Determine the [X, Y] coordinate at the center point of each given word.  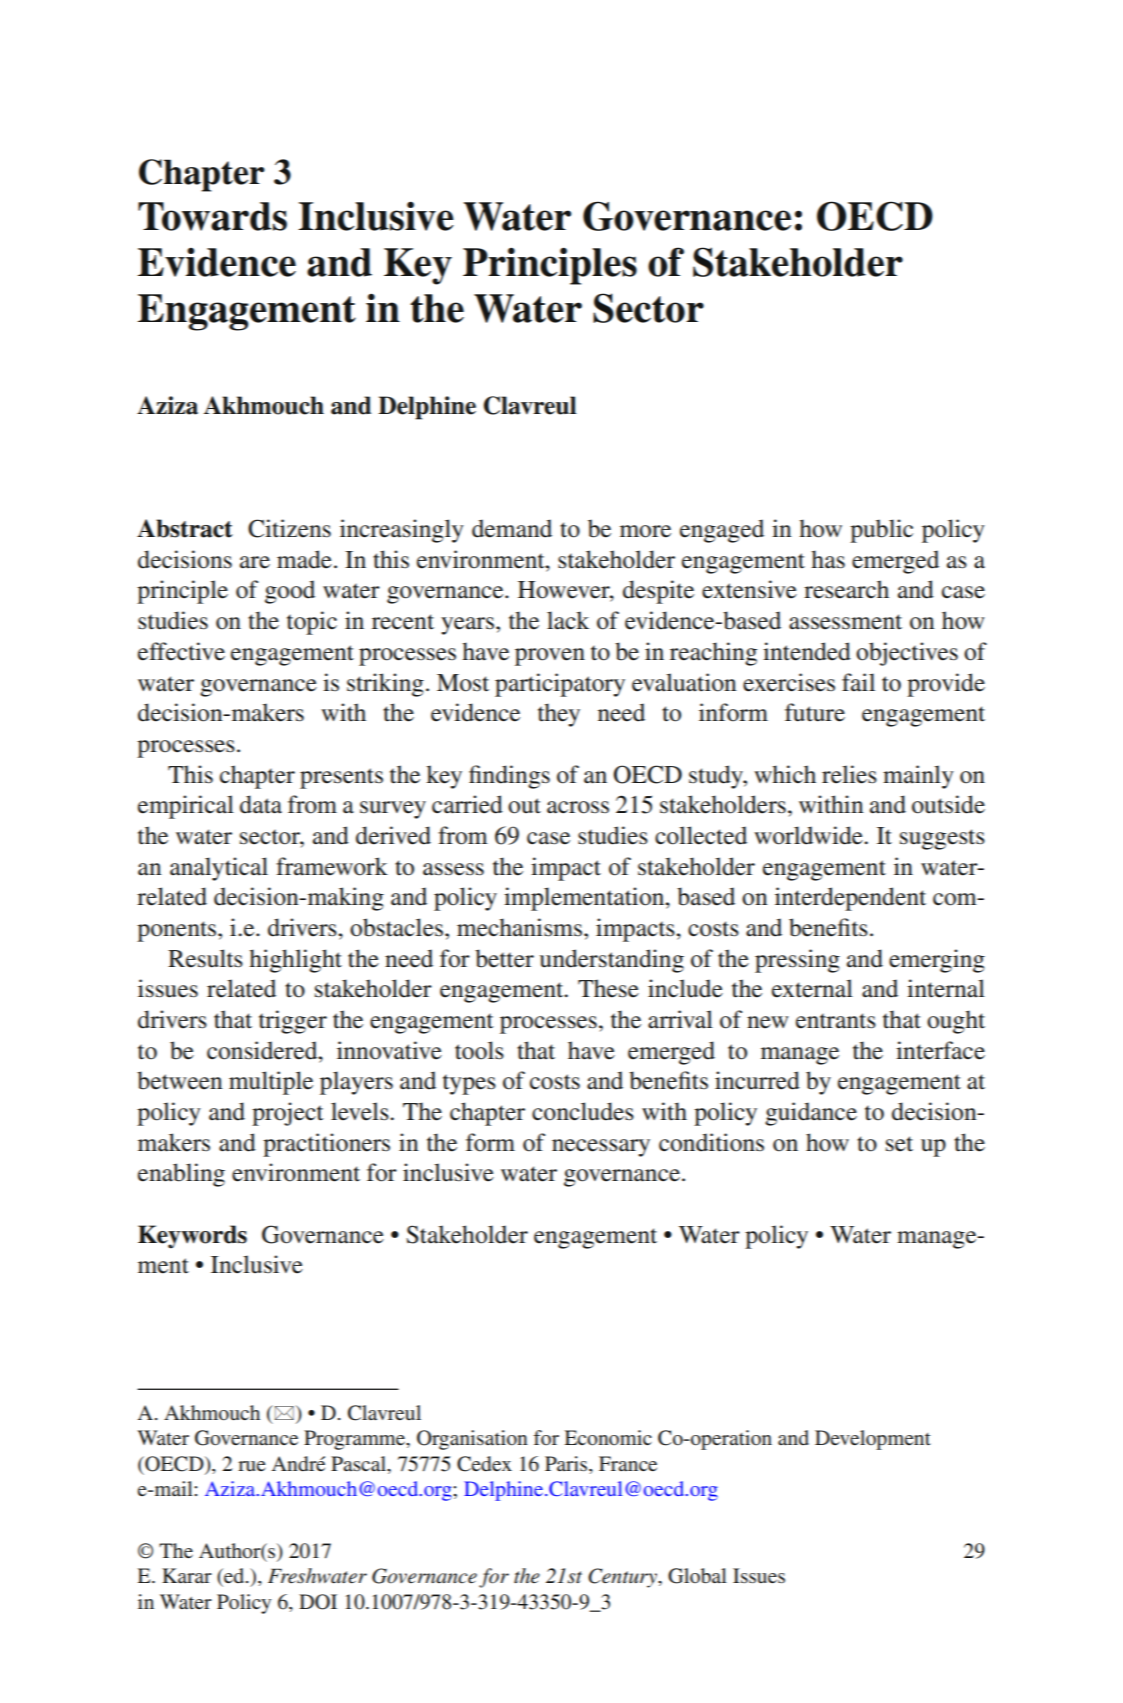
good [290, 592]
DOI [318, 1602]
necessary [601, 1148]
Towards [212, 216]
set [899, 1144]
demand [512, 528]
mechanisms [521, 927]
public [881, 531]
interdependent [850, 899]
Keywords [192, 1237]
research [846, 589]
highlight [295, 961]
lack [568, 620]
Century [623, 1578]
